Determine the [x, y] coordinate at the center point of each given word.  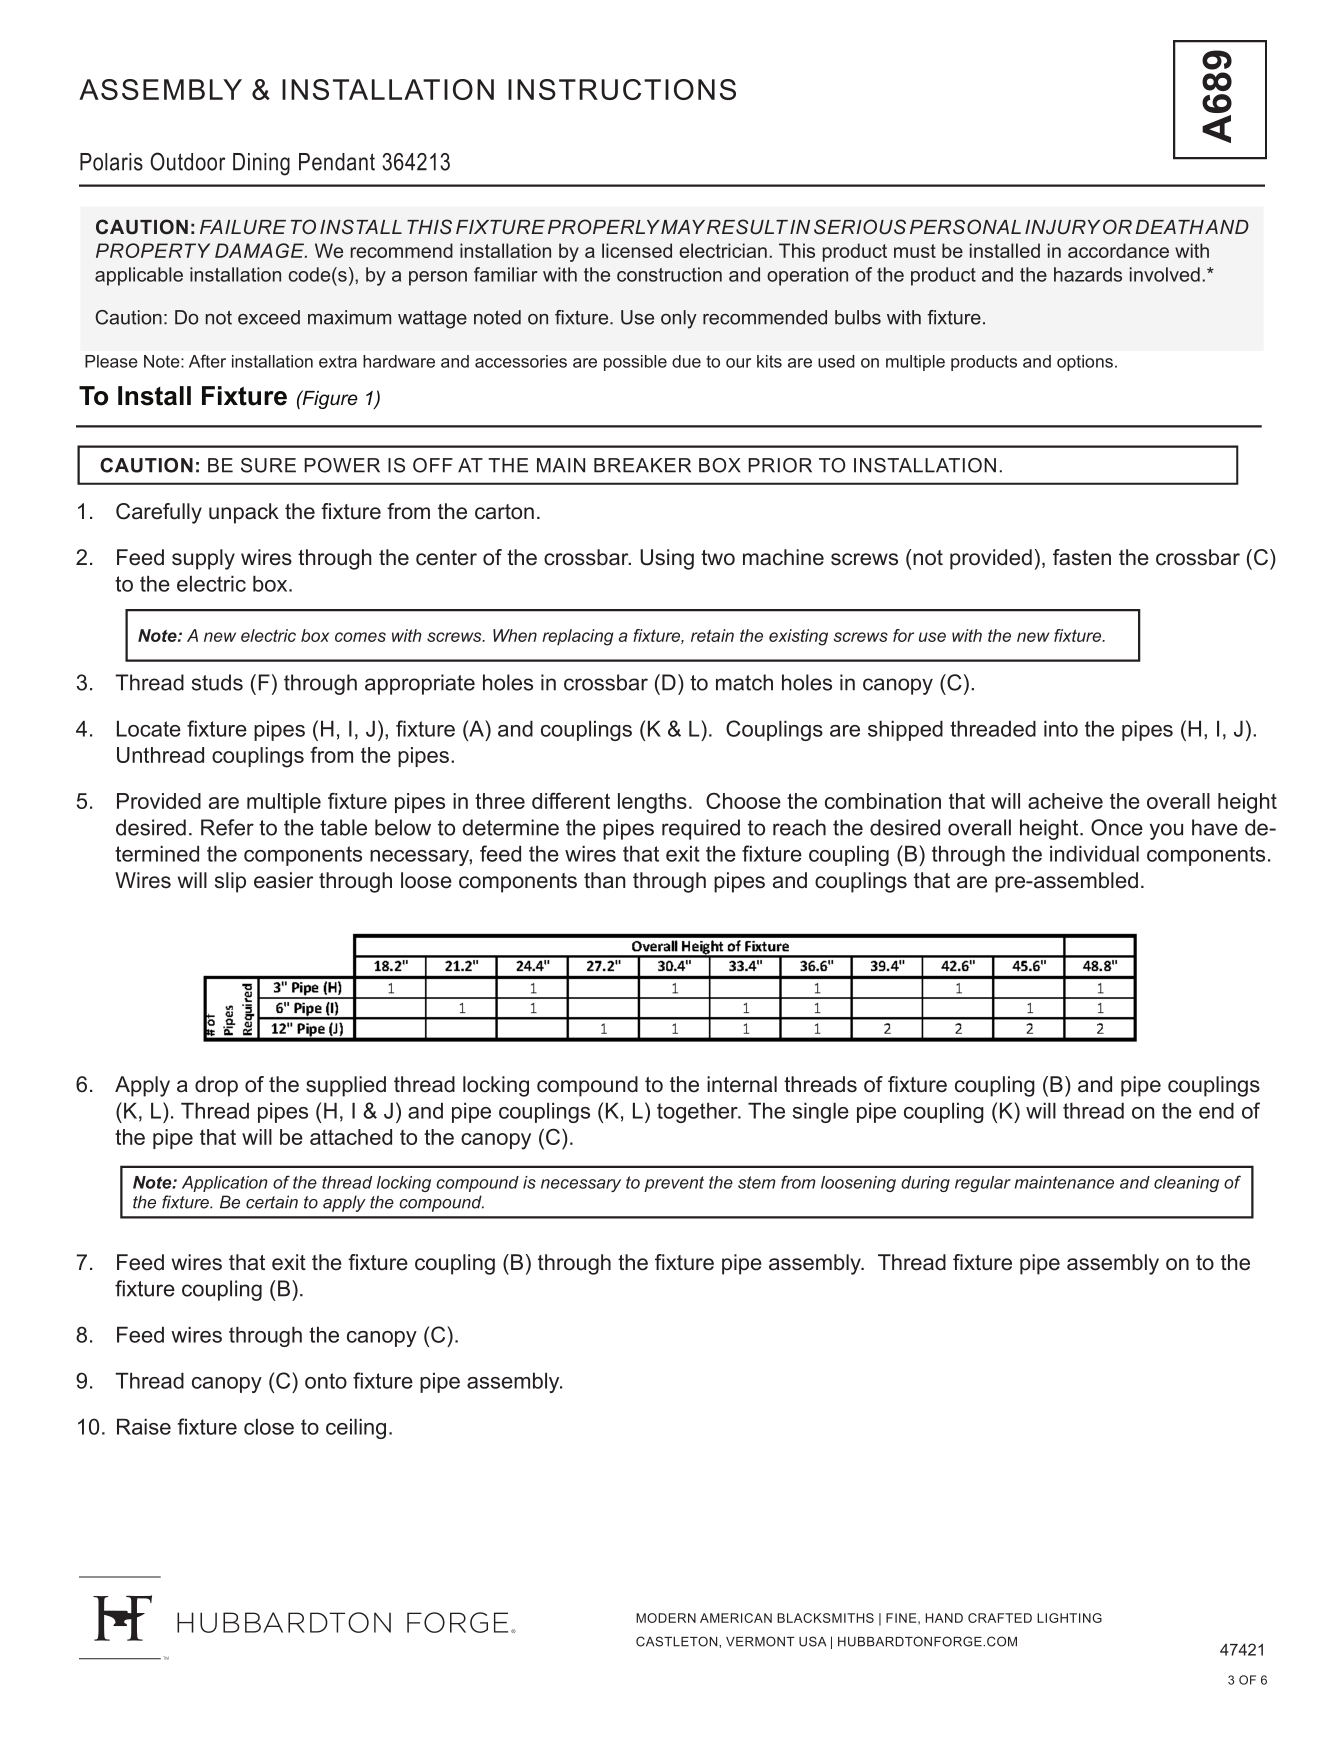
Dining [261, 164]
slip [230, 882]
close [269, 1426]
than [604, 880]
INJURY [1062, 227]
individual [1094, 853]
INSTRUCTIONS [622, 89]
